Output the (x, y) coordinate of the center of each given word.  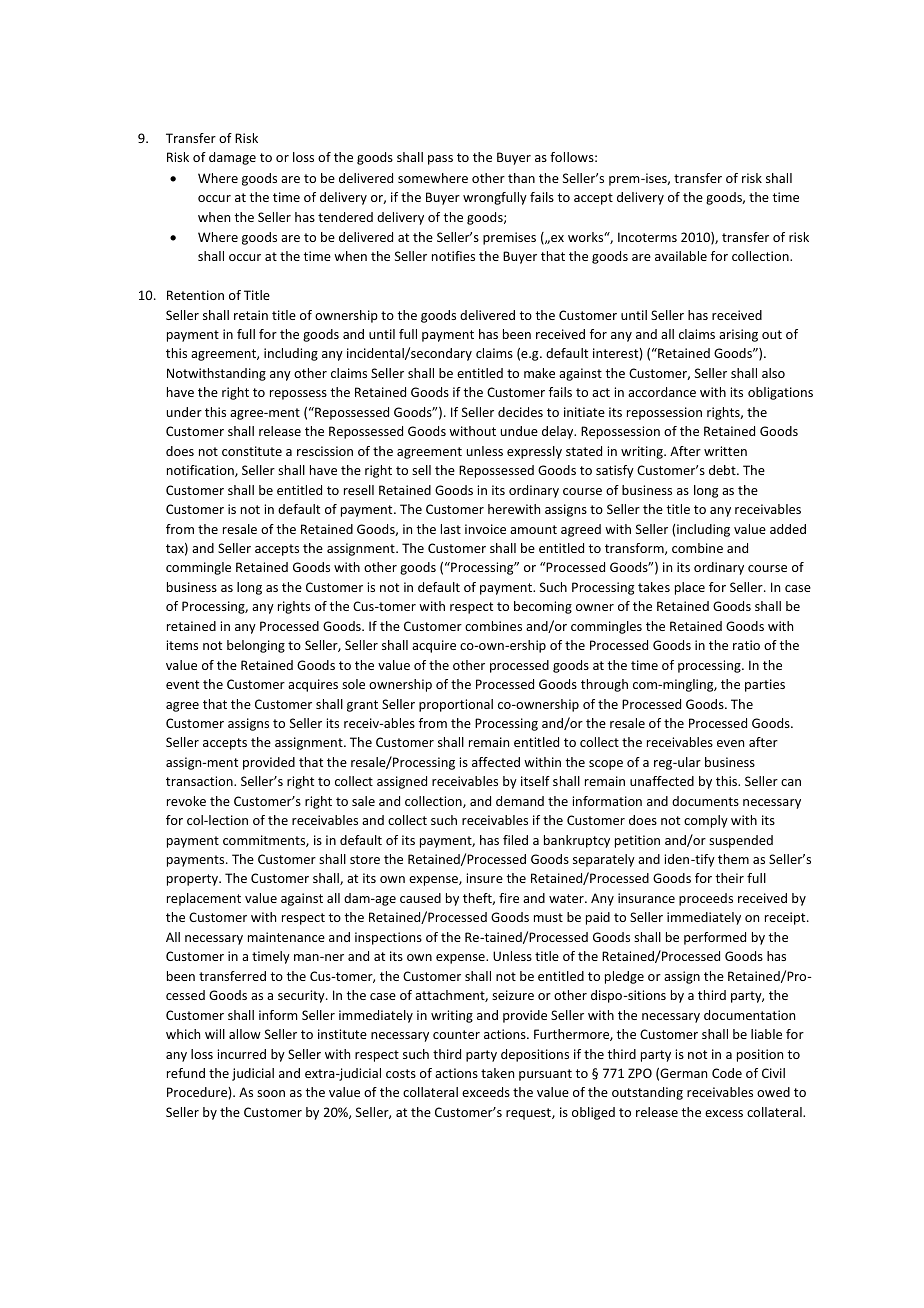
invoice (485, 529)
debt (723, 470)
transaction (200, 781)
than (521, 178)
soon (271, 1093)
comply (706, 821)
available (681, 256)
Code (727, 1073)
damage (232, 158)
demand (520, 801)
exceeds (486, 1092)
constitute (252, 451)
